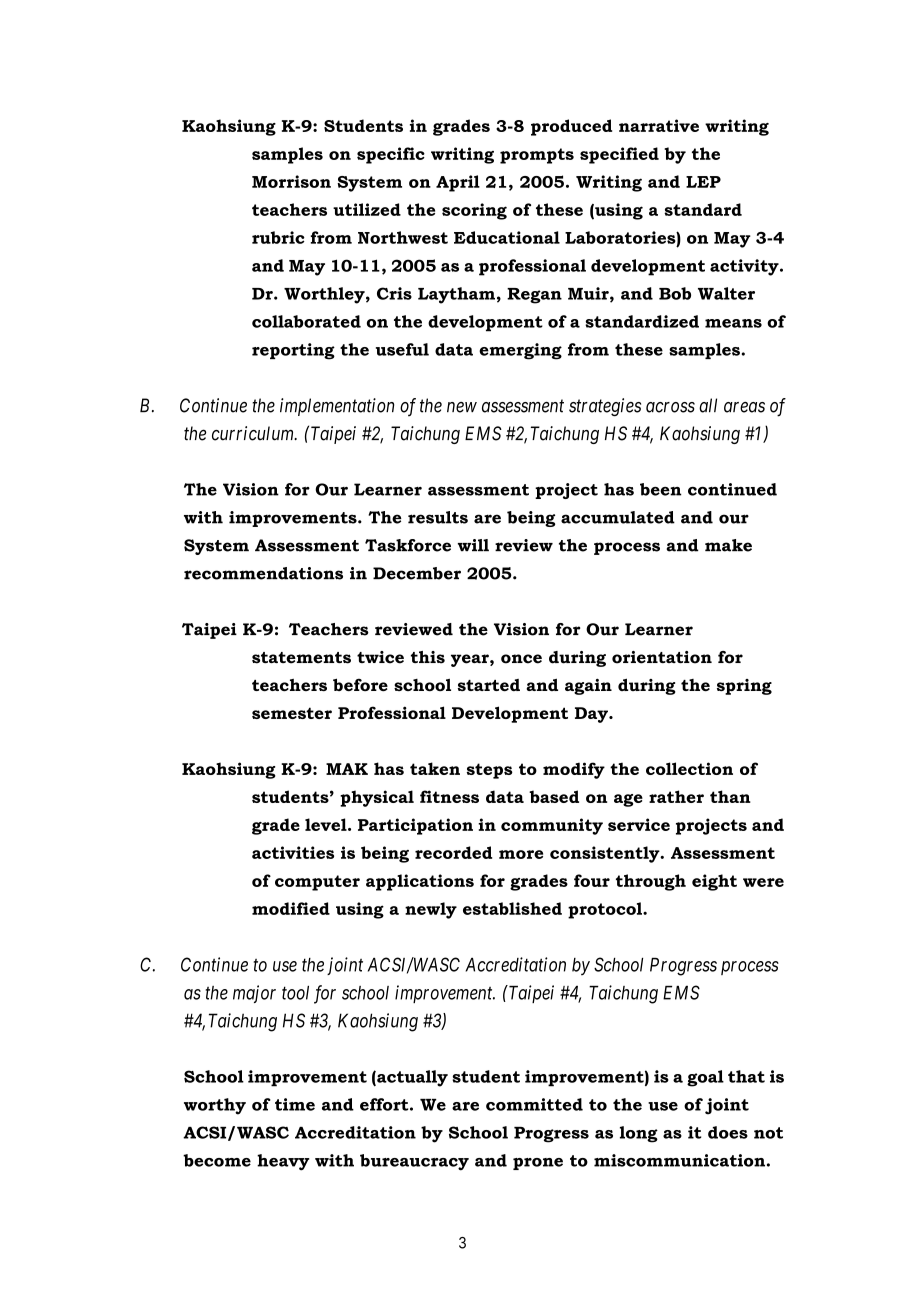 The height and width of the screenshot is (1308, 924). I want to click on April, so click(458, 183).
